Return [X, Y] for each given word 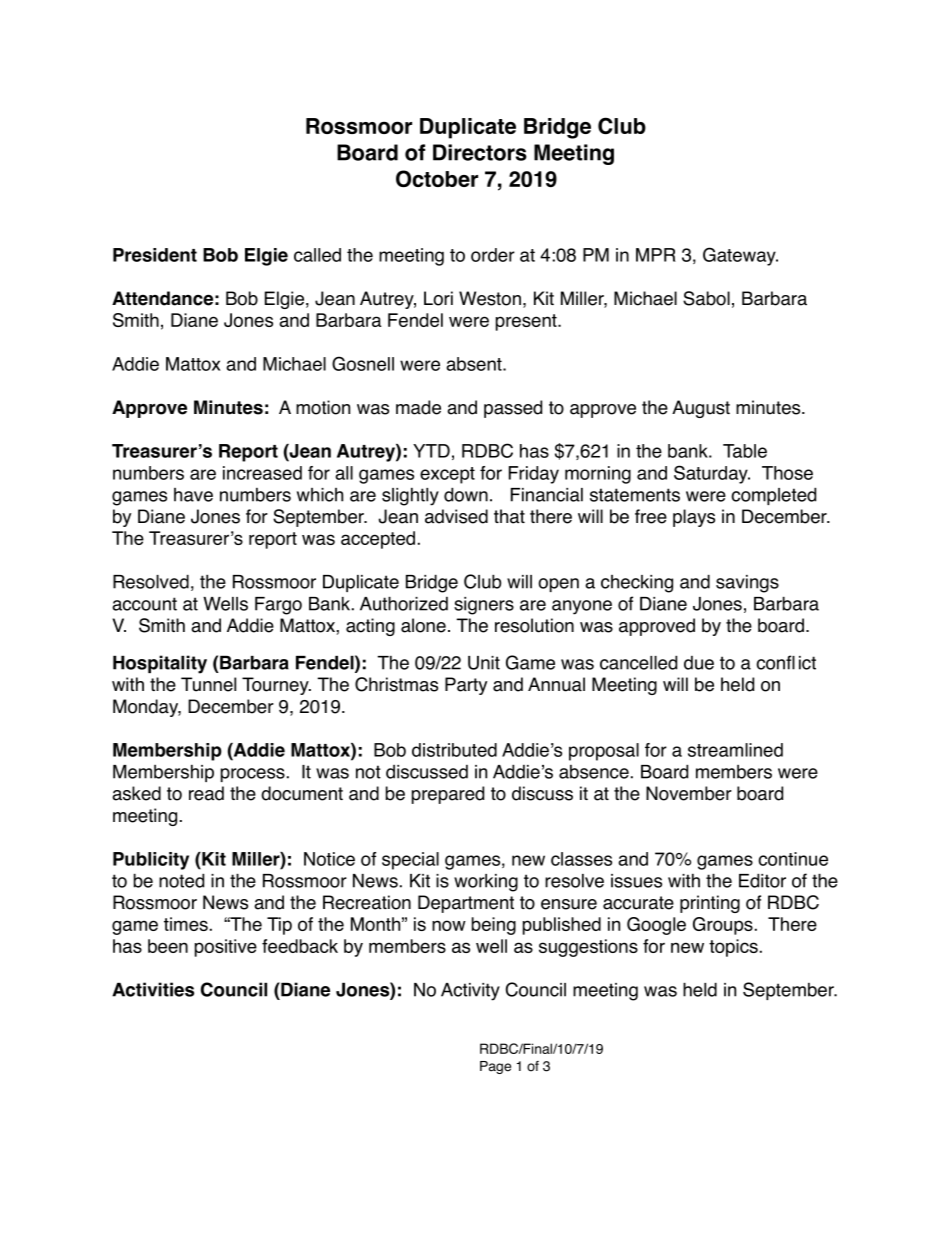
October [437, 178]
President [155, 255]
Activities [153, 989]
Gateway [740, 256]
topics [733, 948]
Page [495, 1067]
